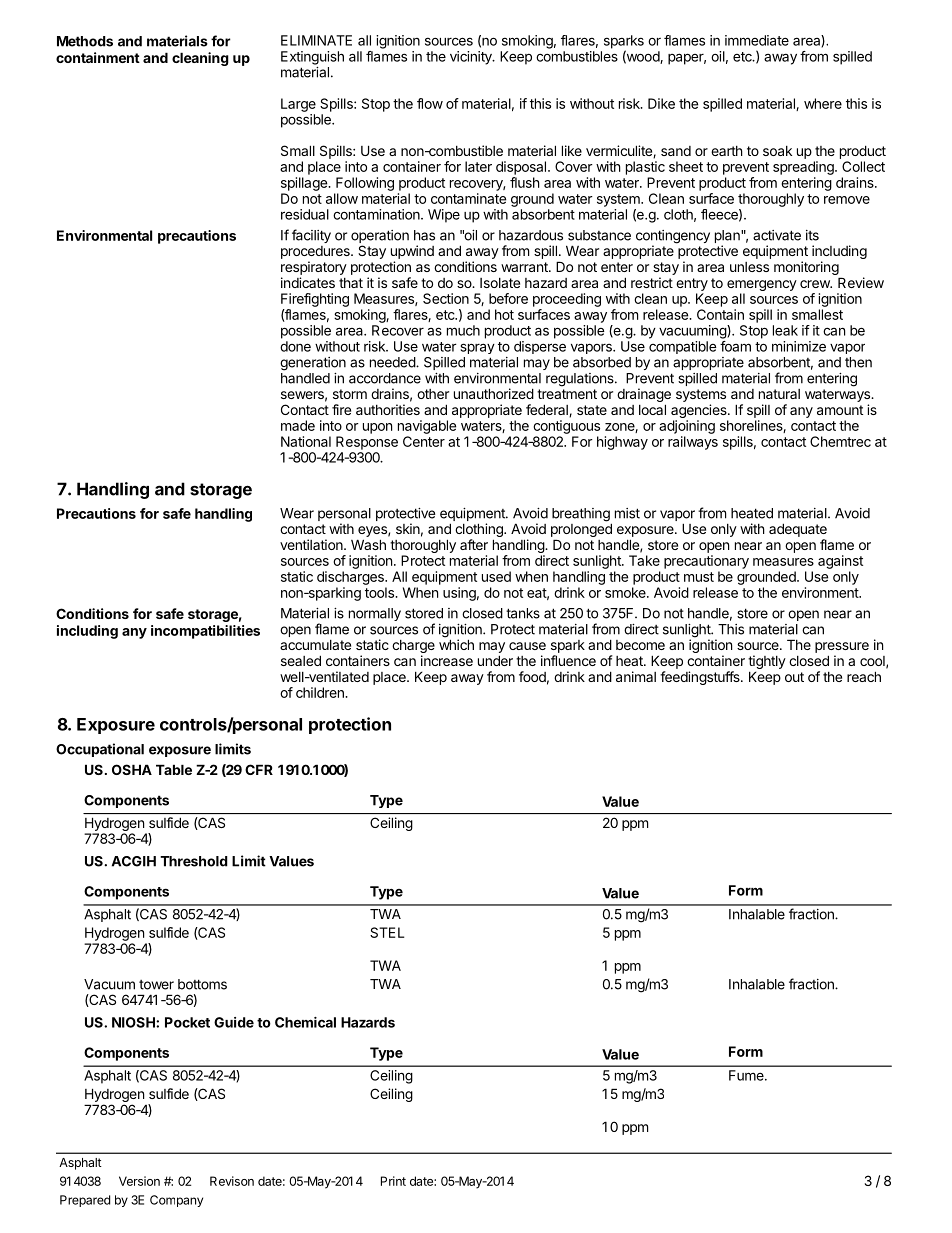 The width and height of the screenshot is (952, 1233). Describe the element at coordinates (757, 40) in the screenshot. I see `immediate` at that location.
